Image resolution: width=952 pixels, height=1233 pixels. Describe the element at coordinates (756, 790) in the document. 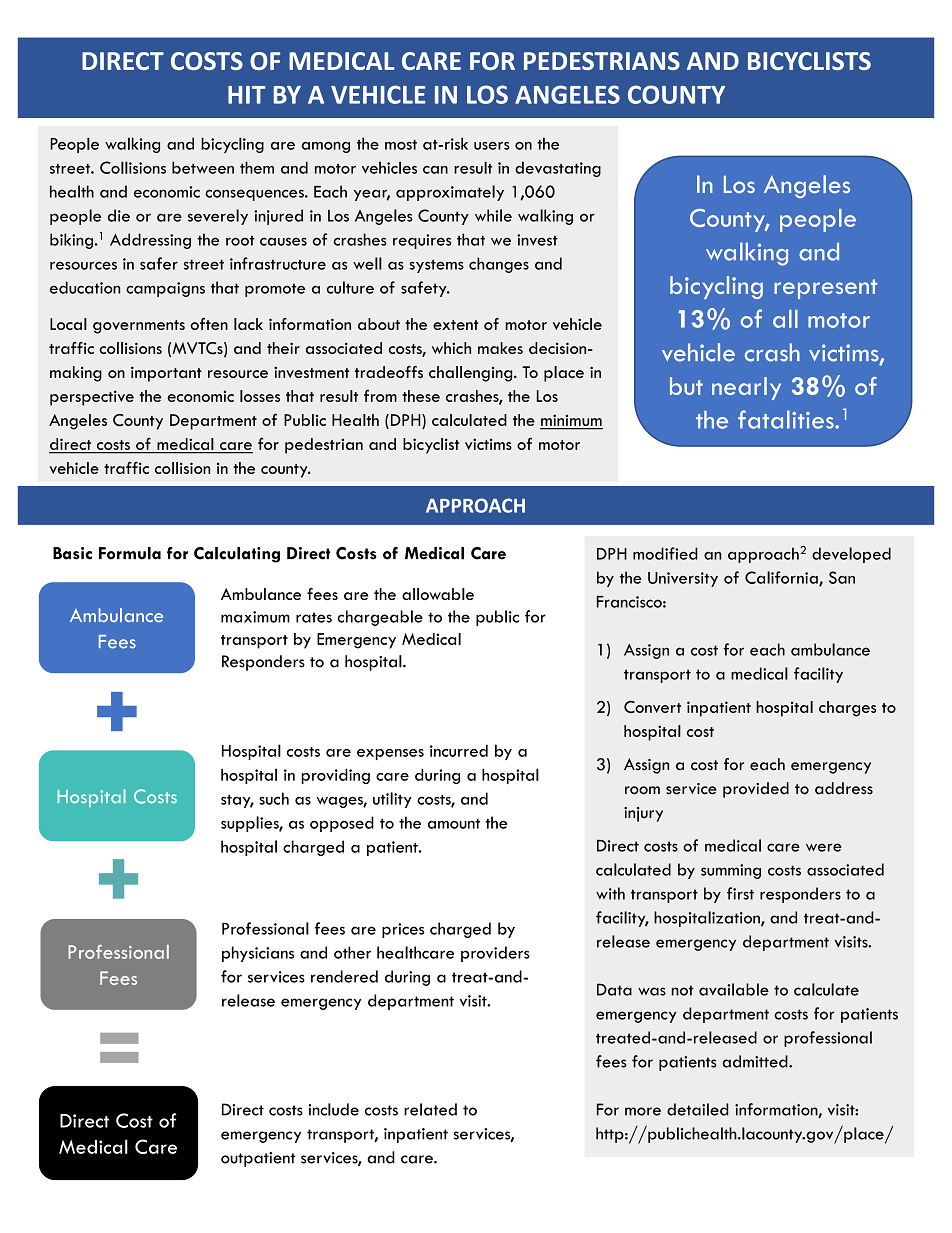

I see `provided` at that location.
